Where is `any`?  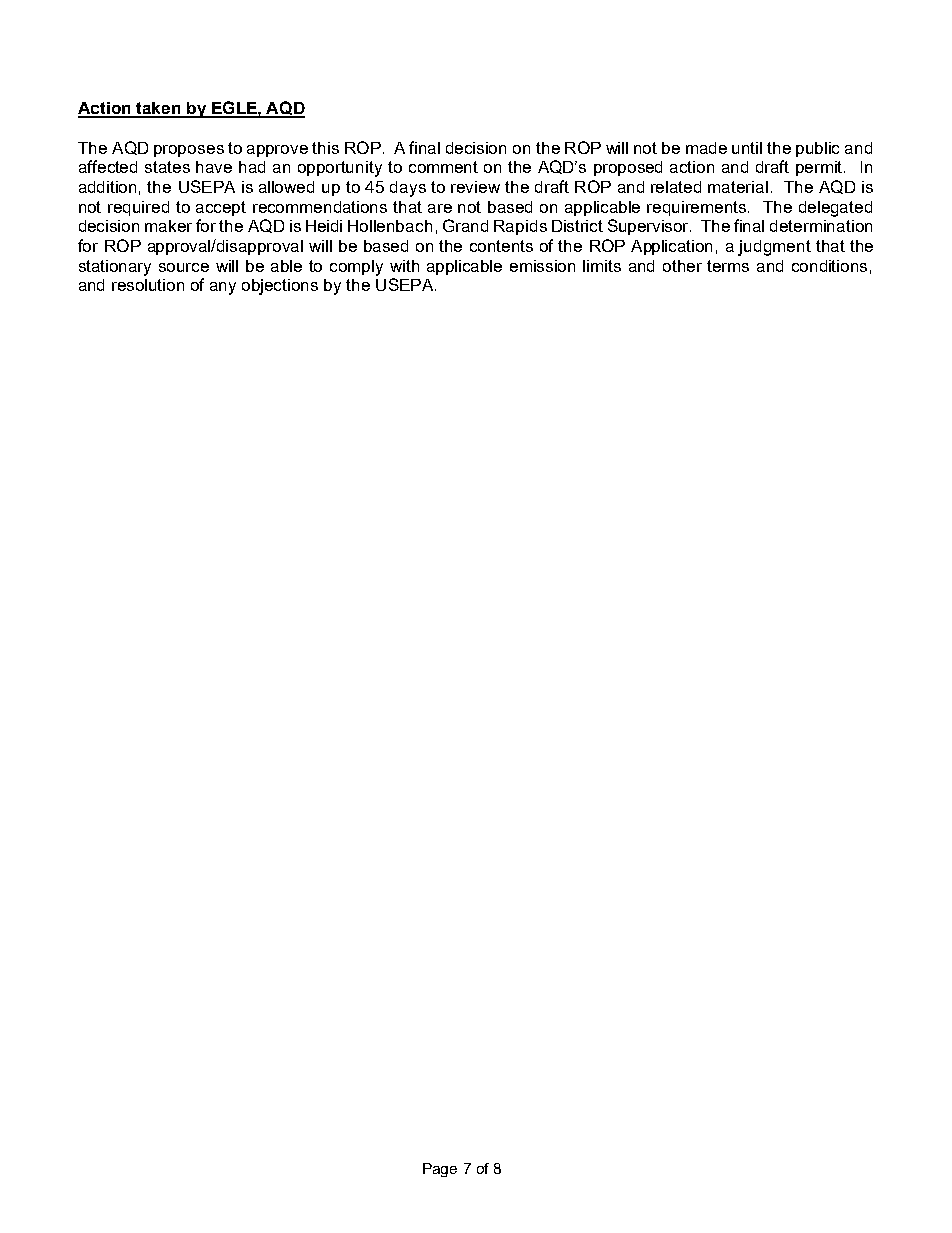
any is located at coordinates (223, 288).
